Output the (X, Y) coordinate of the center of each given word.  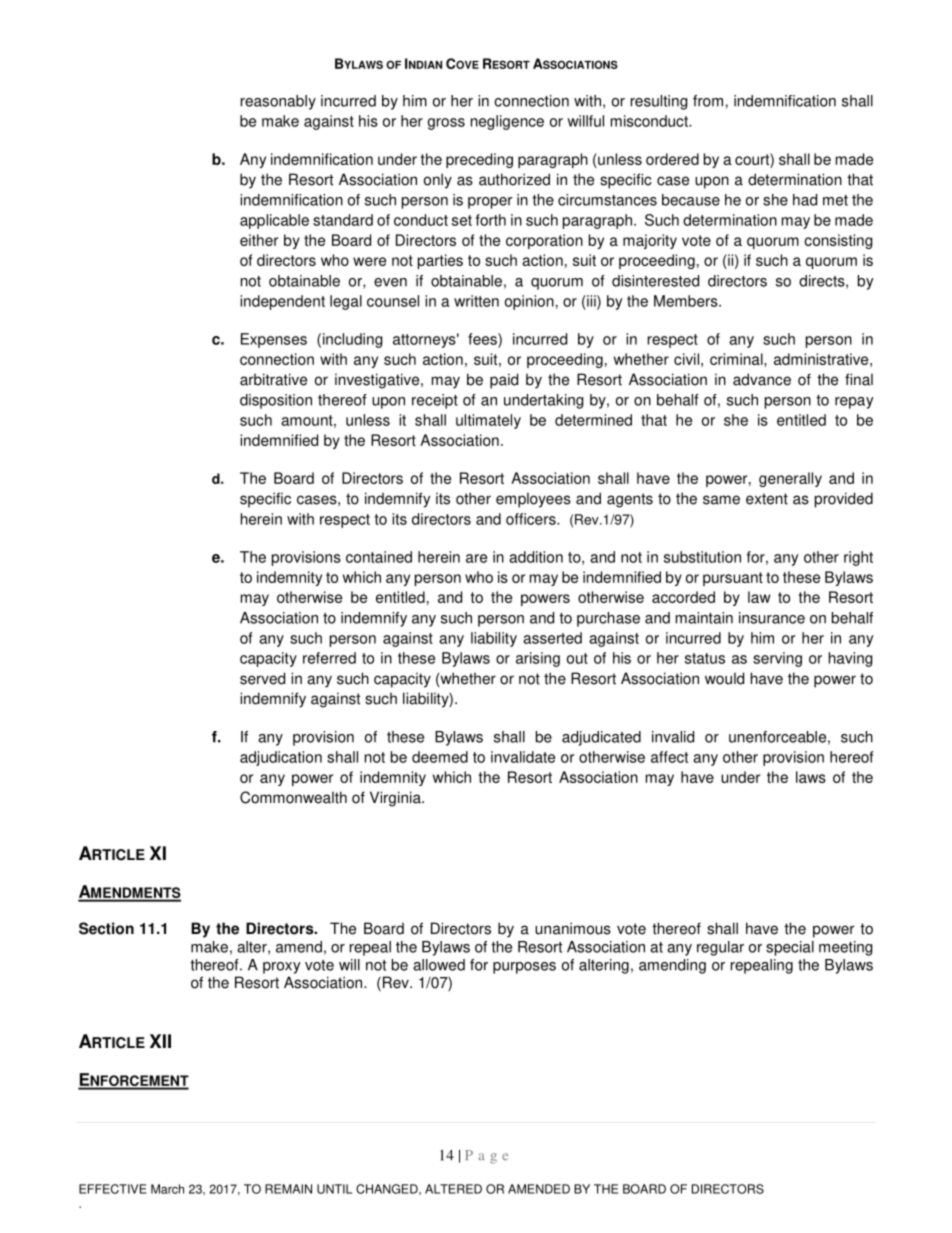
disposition (276, 401)
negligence (507, 122)
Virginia (396, 799)
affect (669, 757)
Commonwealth (293, 797)
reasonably (278, 102)
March (167, 1189)
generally (790, 479)
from (708, 101)
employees (533, 500)
